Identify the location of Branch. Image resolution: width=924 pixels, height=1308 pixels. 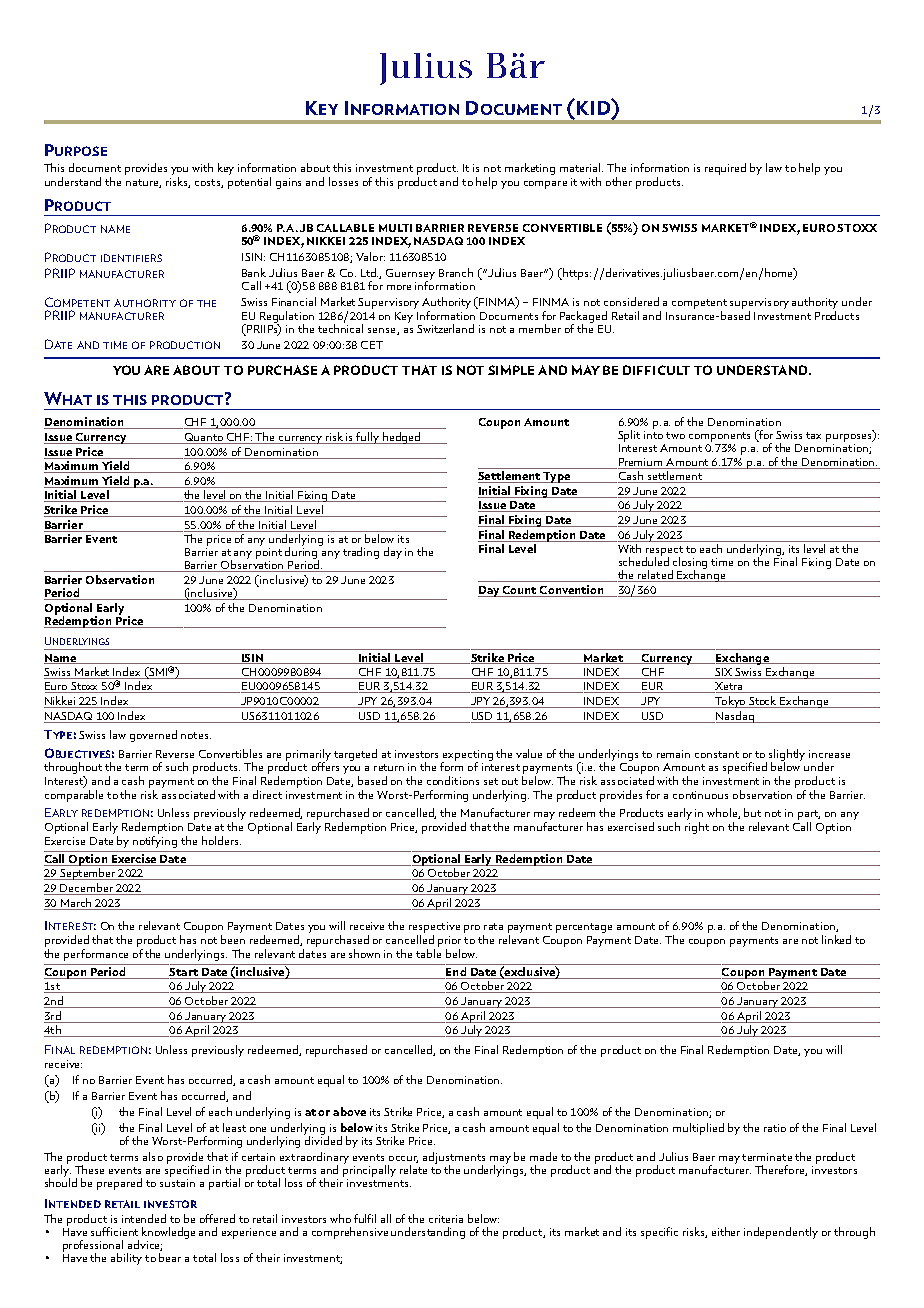
(456, 272).
